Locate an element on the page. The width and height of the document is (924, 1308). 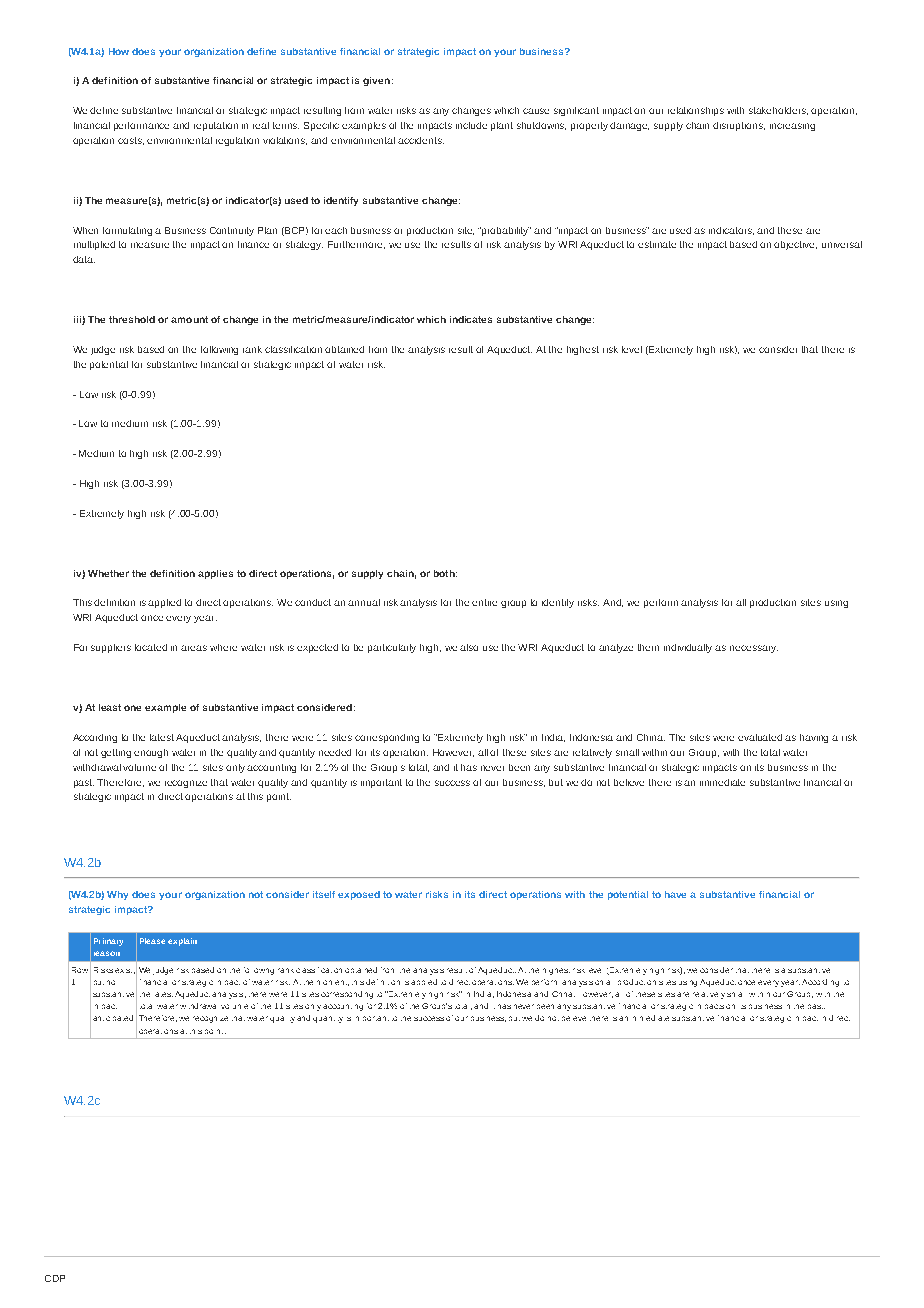
disruptions is located at coordinates (739, 126).
